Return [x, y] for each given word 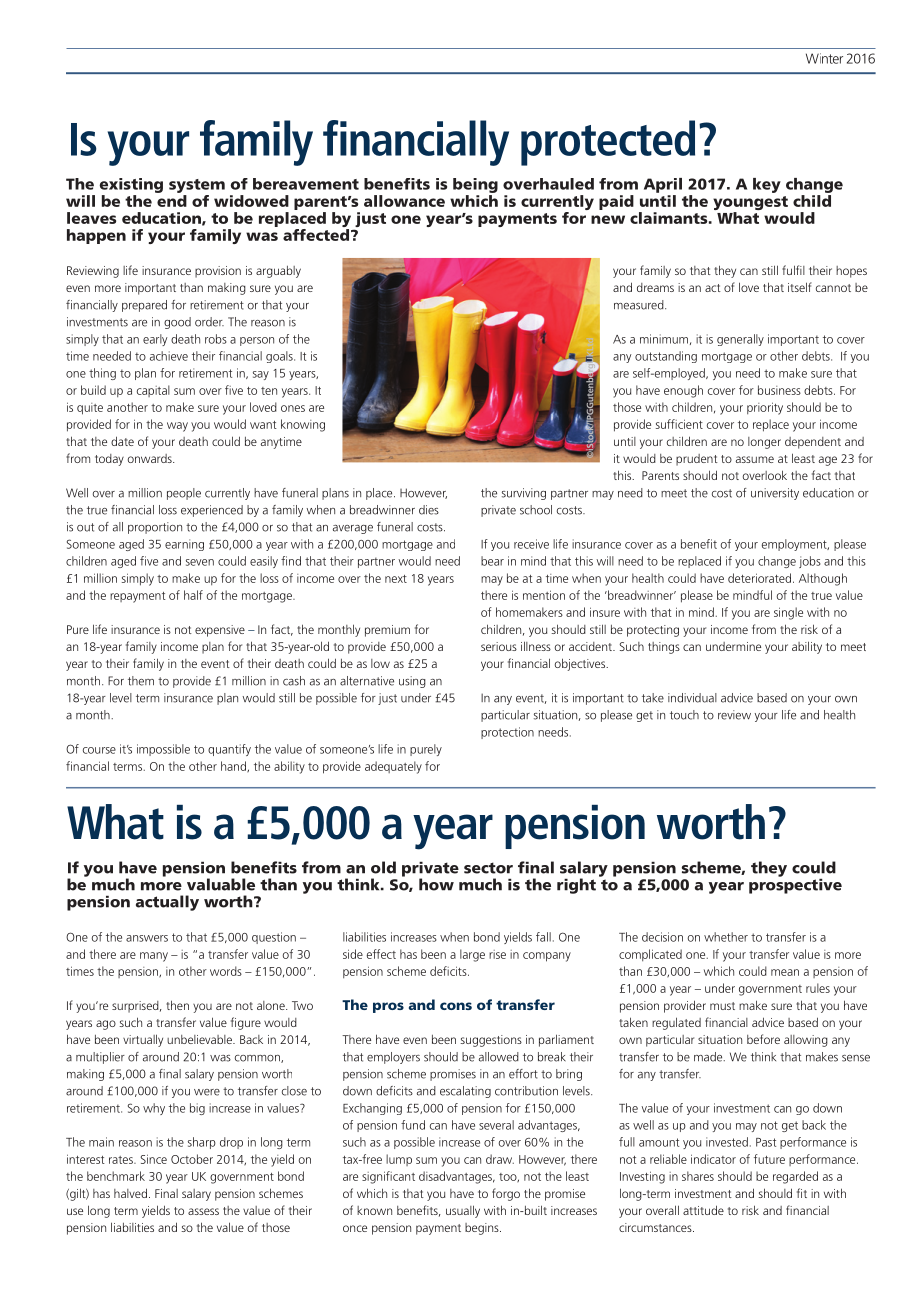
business [779, 390]
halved [130, 1193]
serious [499, 646]
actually [167, 903]
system [197, 186]
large [472, 955]
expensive [220, 631]
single [788, 613]
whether [726, 937]
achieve [169, 356]
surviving [524, 494]
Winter [824, 58]
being [475, 185]
